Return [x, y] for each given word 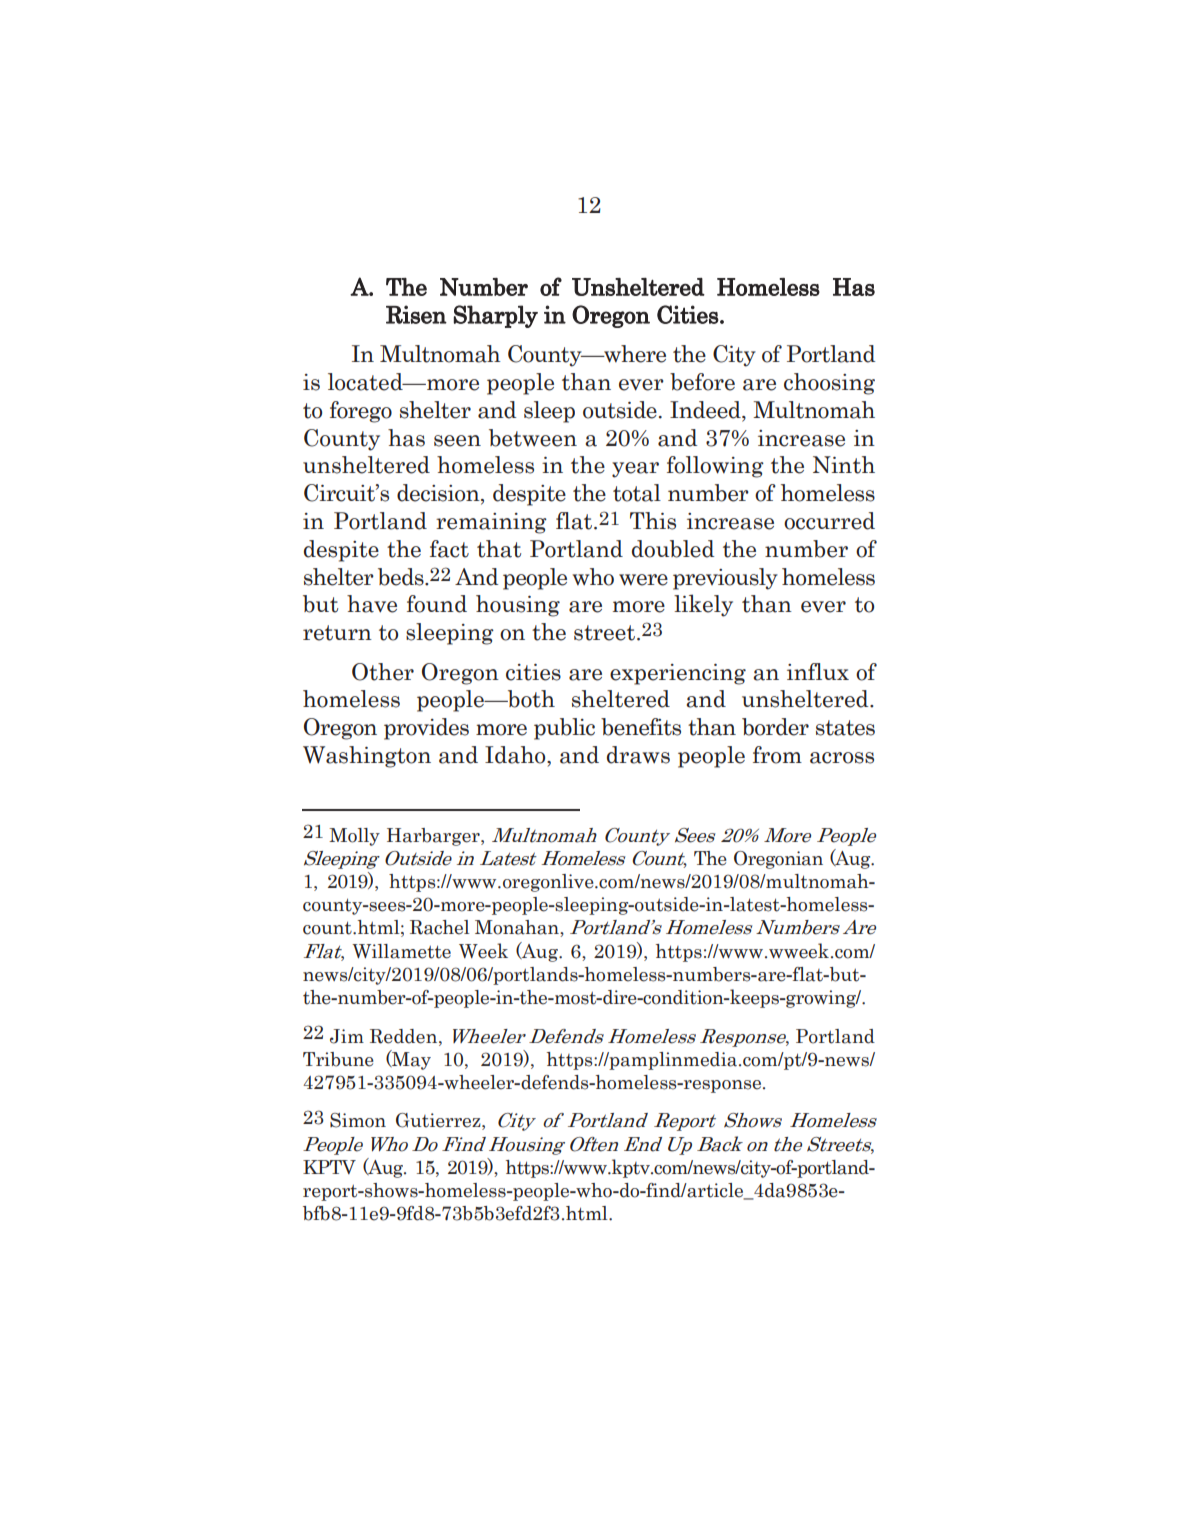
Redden [405, 1036]
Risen [416, 314]
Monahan [518, 928]
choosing [829, 384]
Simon [358, 1120]
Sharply [496, 316]
